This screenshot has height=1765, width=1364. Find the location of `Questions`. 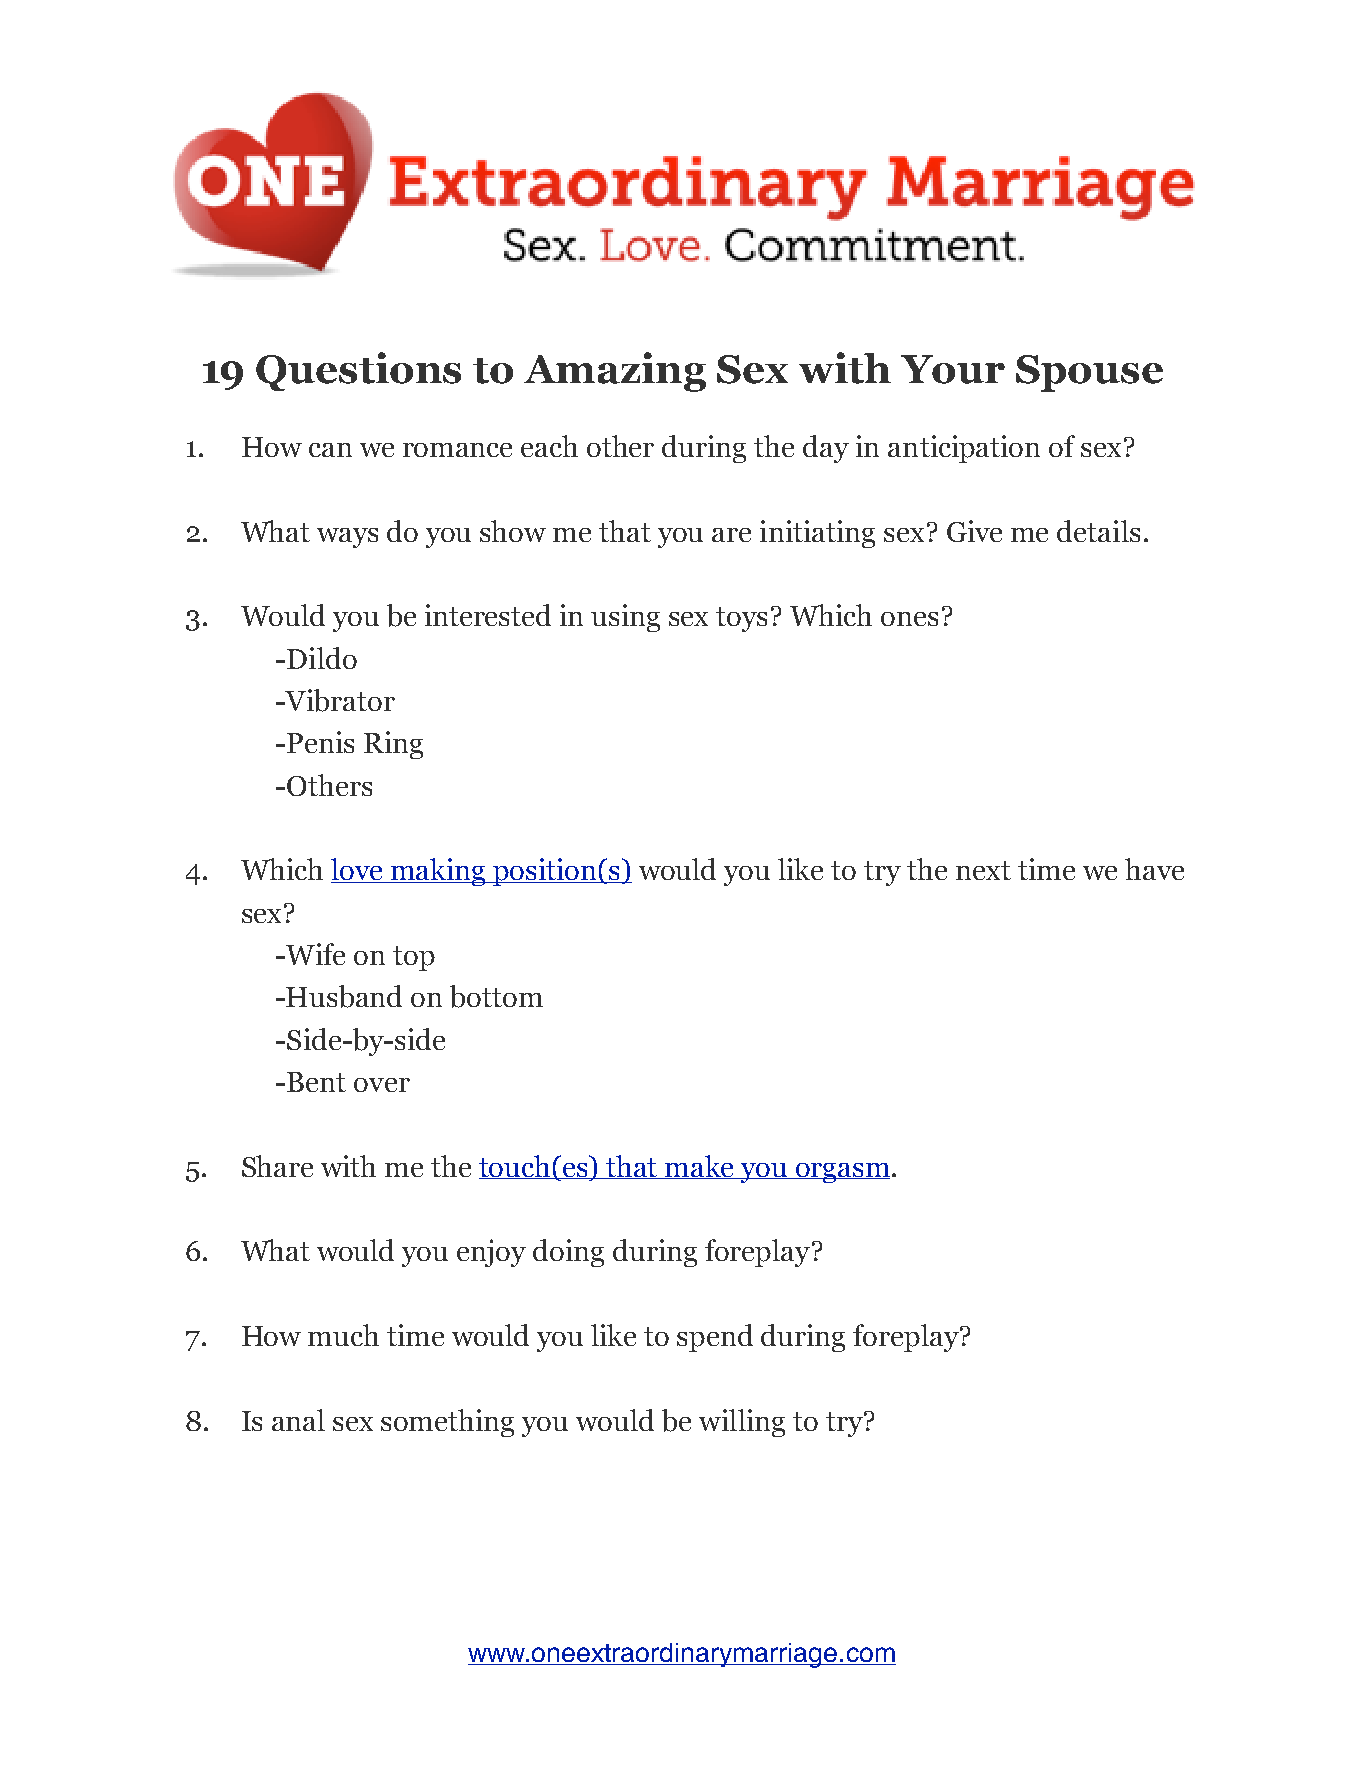

Questions is located at coordinates (358, 371).
